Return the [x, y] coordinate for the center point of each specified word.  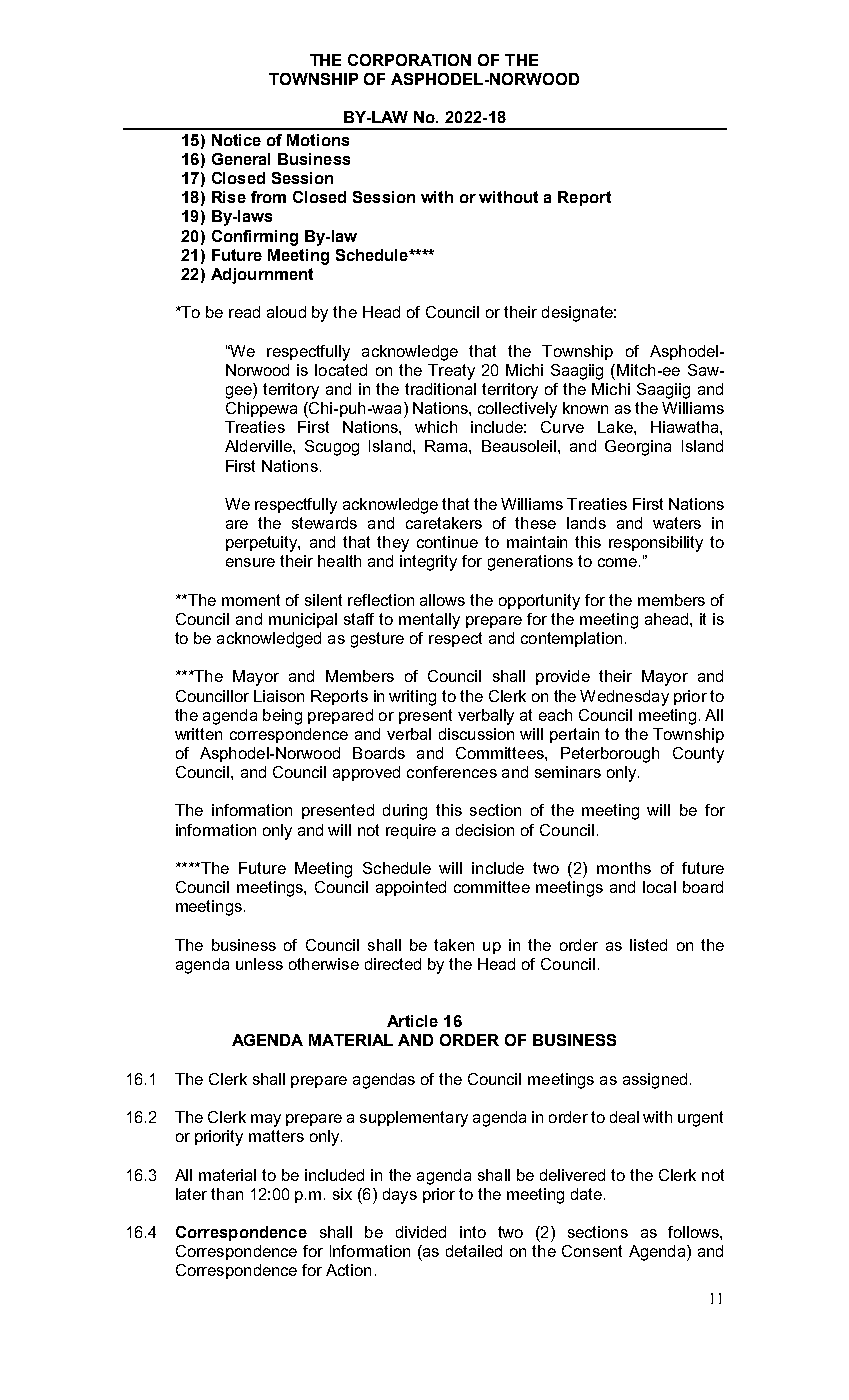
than [227, 1194]
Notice [236, 140]
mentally [429, 621]
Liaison [279, 696]
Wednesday [624, 698]
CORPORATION [409, 60]
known [585, 408]
